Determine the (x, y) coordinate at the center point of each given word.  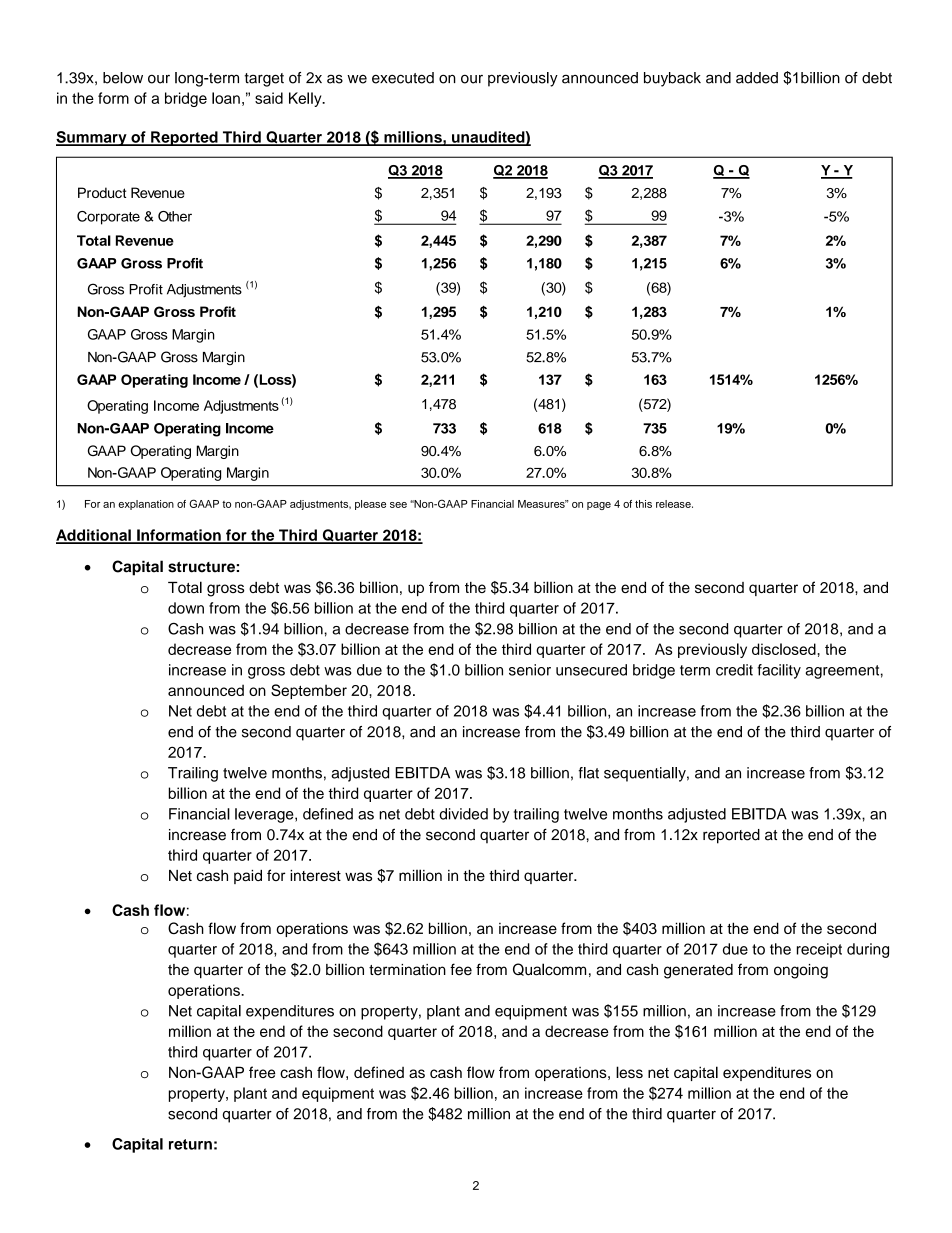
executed (403, 78)
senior (530, 670)
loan (226, 98)
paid (248, 877)
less (629, 1072)
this (643, 504)
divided (463, 814)
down (186, 608)
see (398, 505)
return (190, 1144)
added (757, 78)
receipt (819, 950)
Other (175, 216)
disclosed (785, 649)
